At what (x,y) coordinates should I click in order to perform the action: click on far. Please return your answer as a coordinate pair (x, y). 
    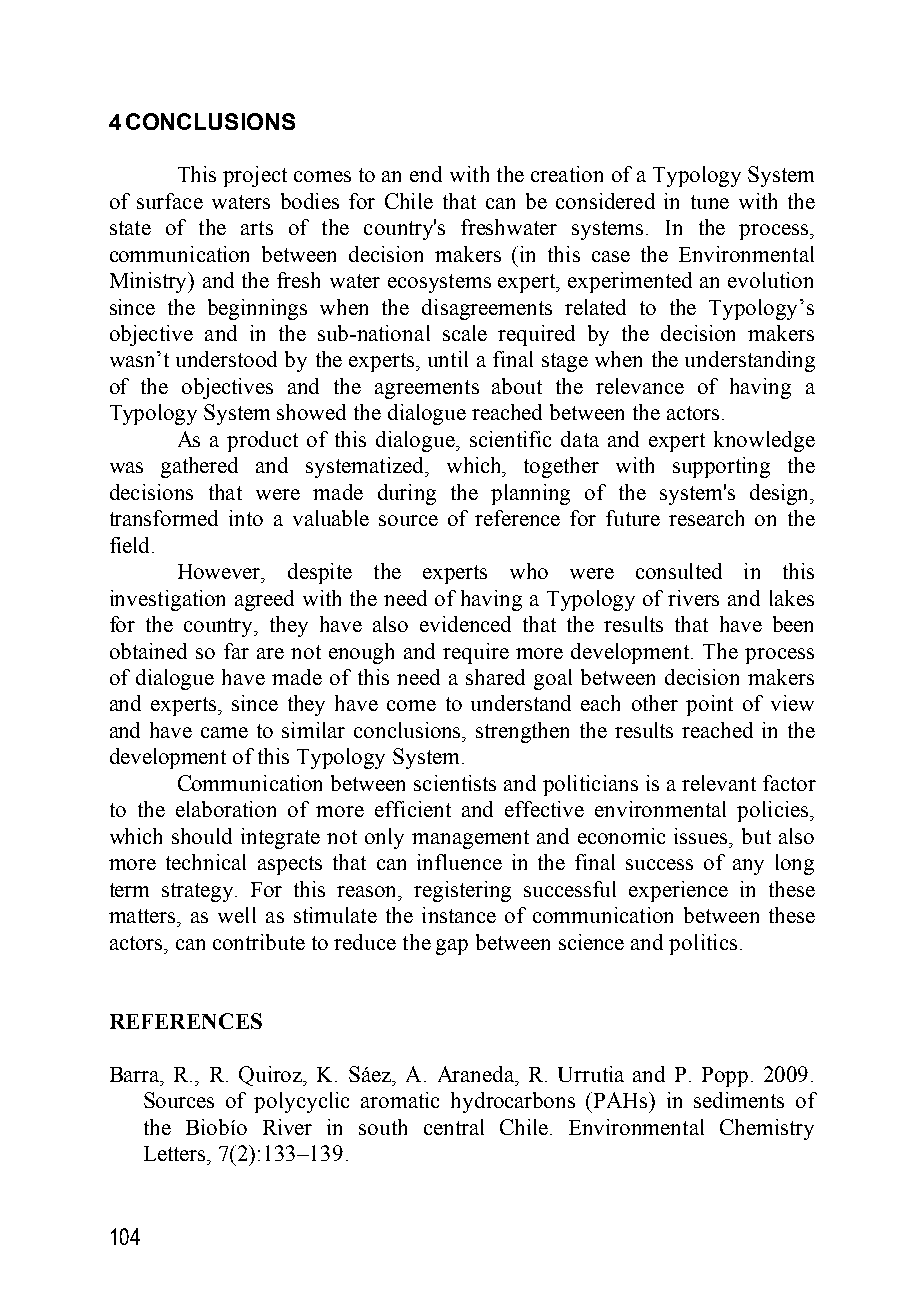
    Looking at the image, I should click on (236, 651).
